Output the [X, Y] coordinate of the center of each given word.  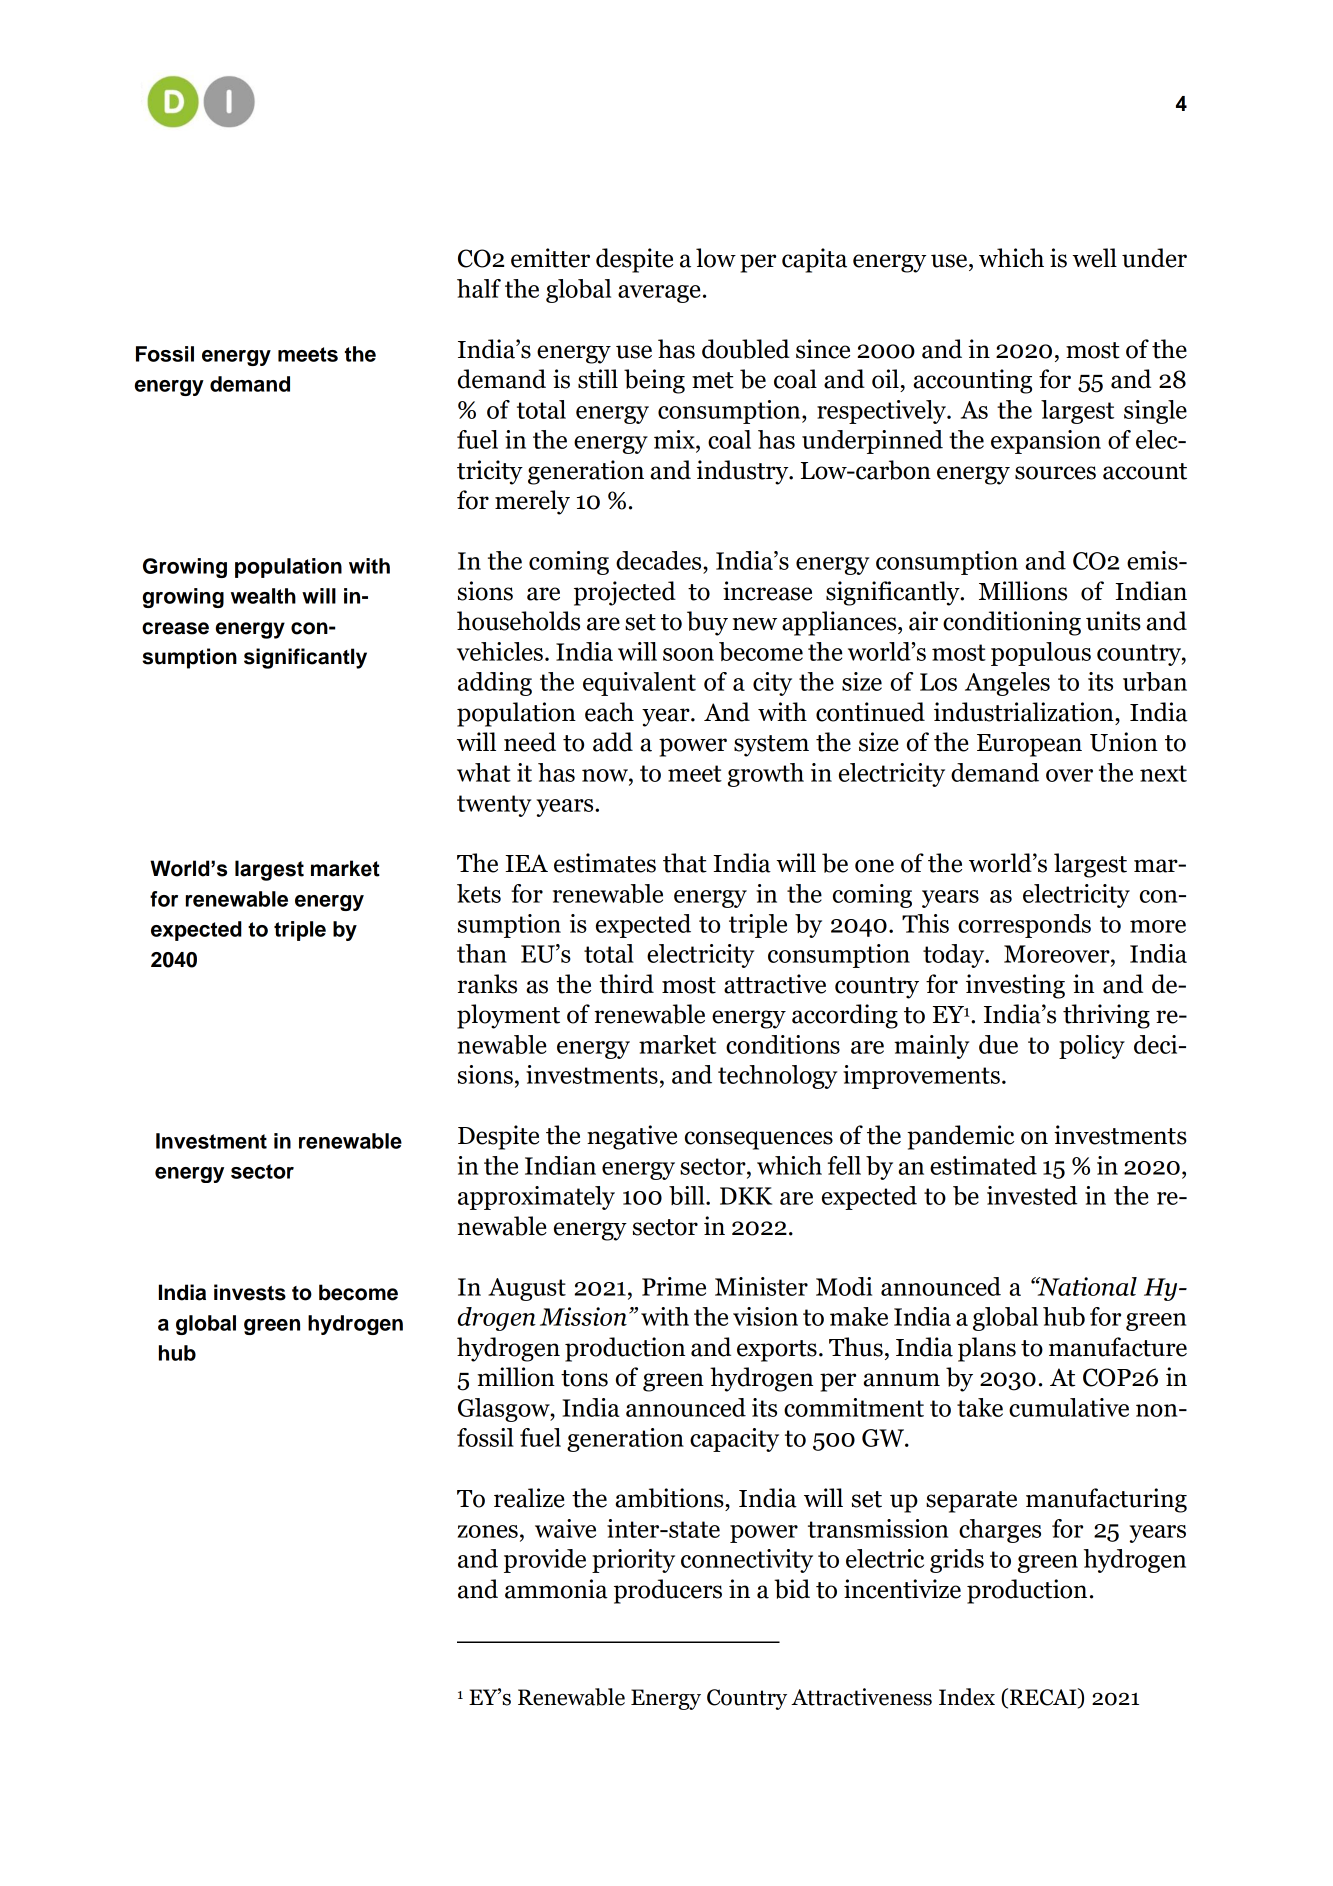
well [1094, 258]
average [659, 294]
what [484, 772]
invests [250, 1292]
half [479, 288]
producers [668, 1591]
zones [488, 1531]
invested [1032, 1195]
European [1029, 745]
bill [688, 1195]
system [771, 746]
